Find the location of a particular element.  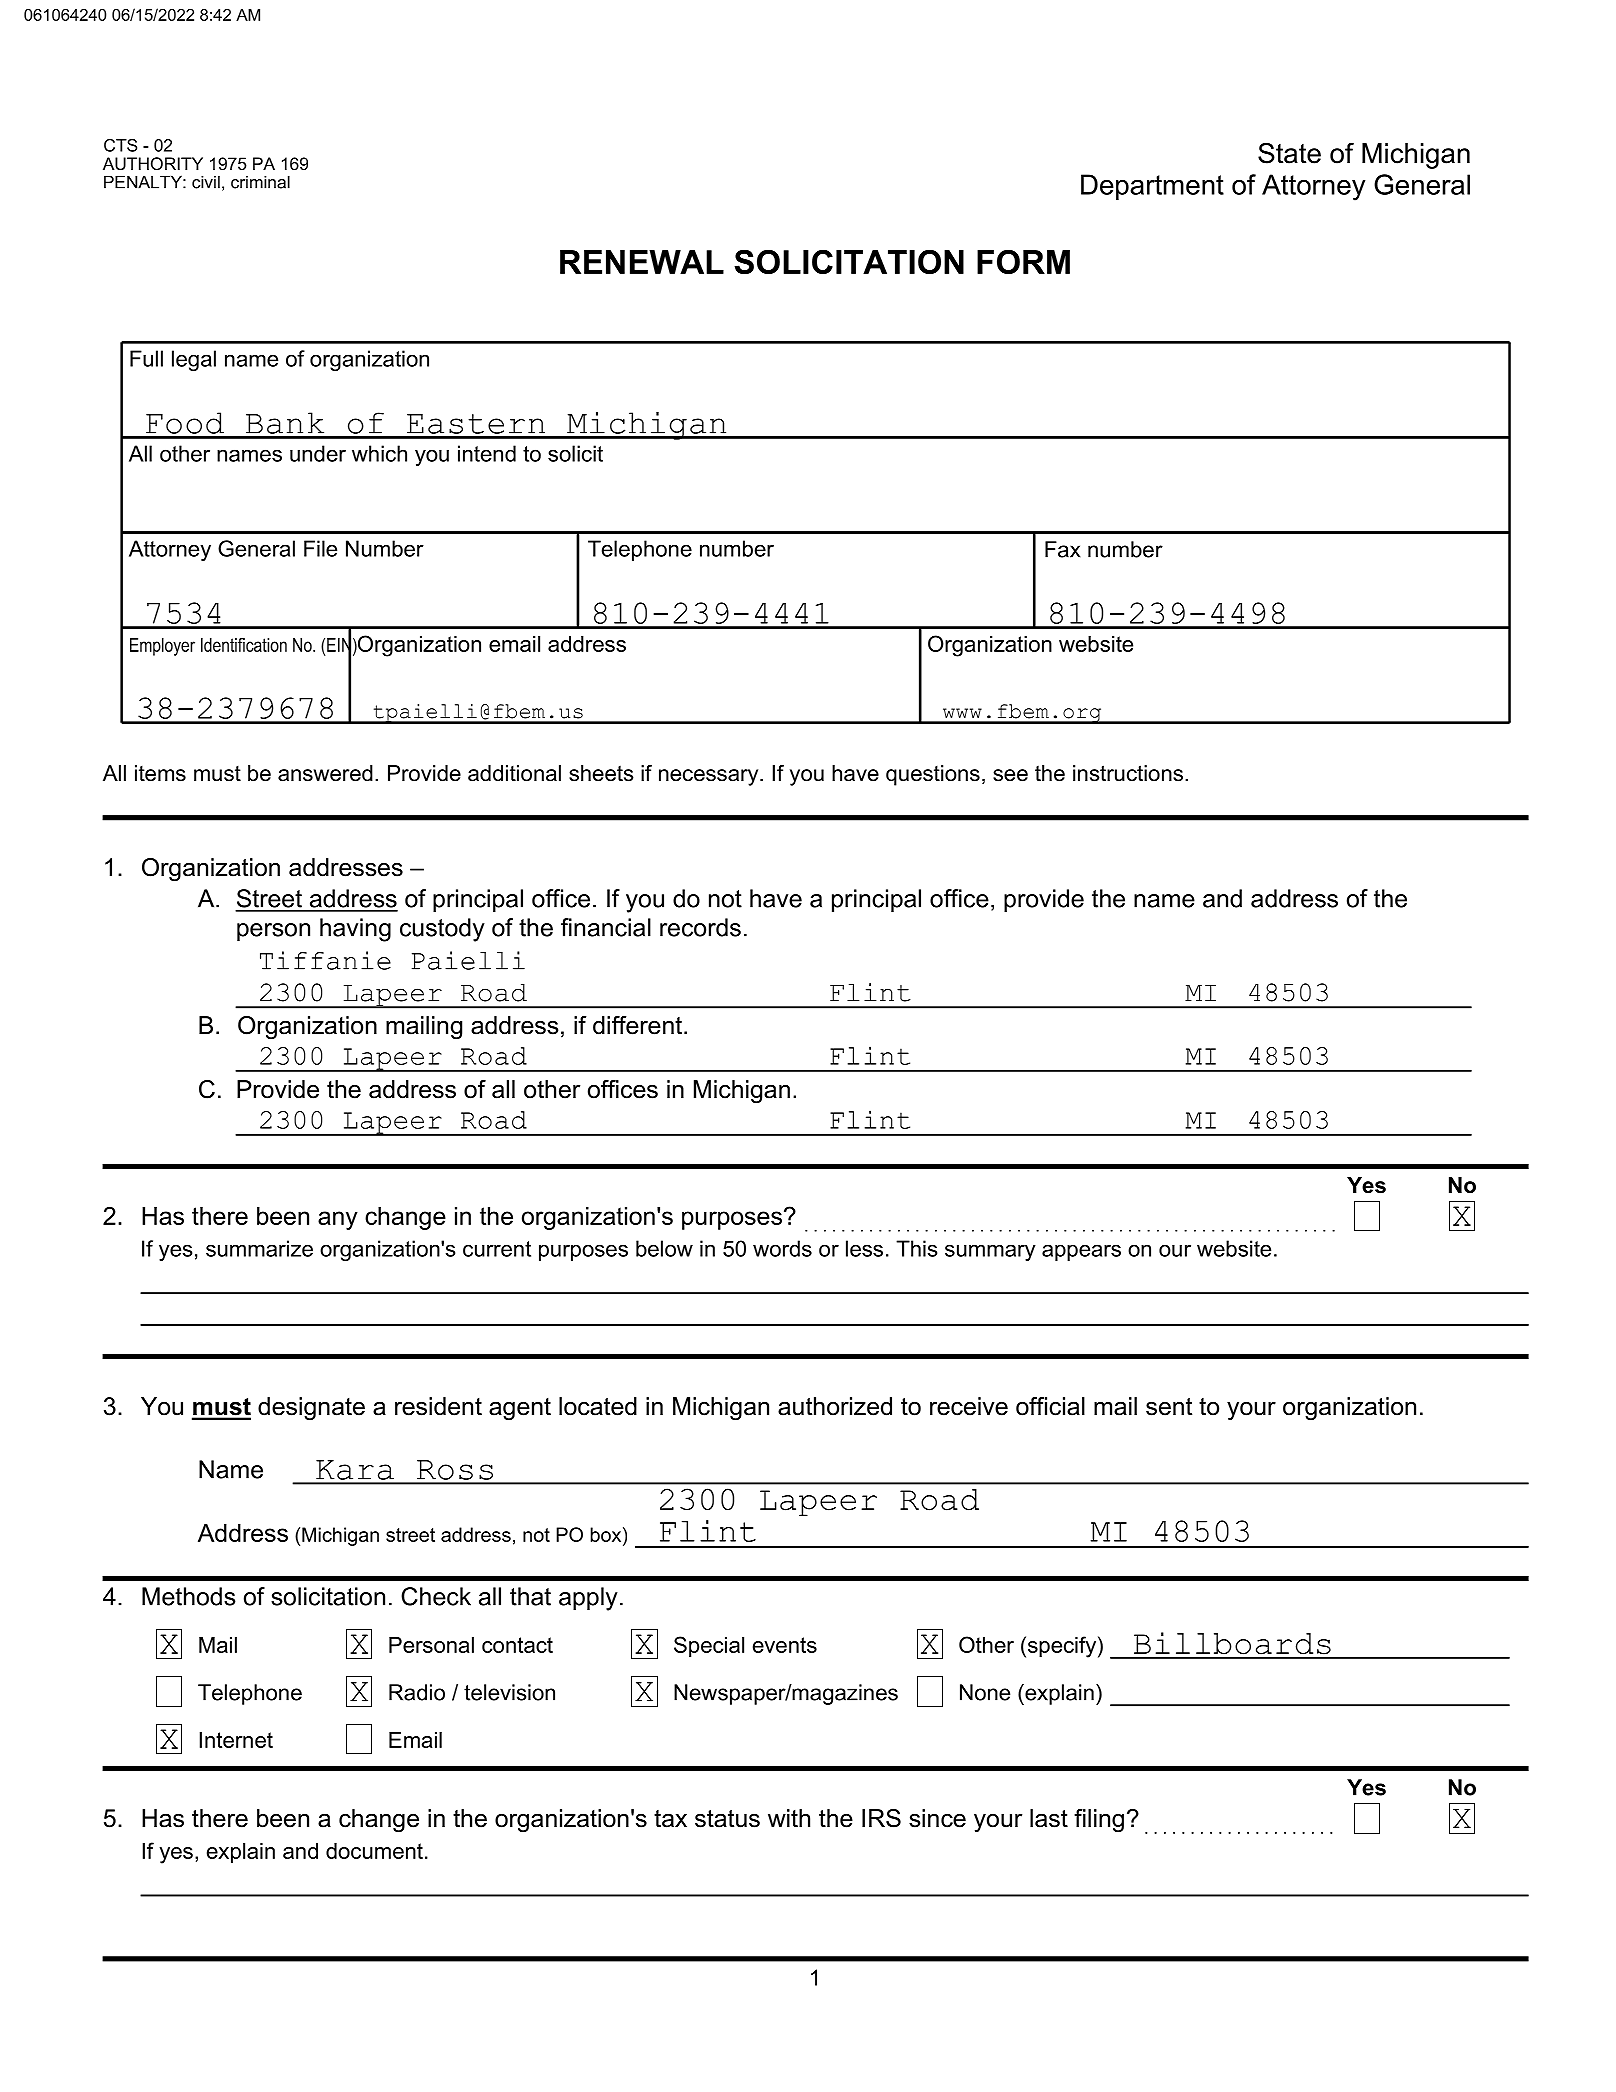

filing is located at coordinates (1099, 1821).
